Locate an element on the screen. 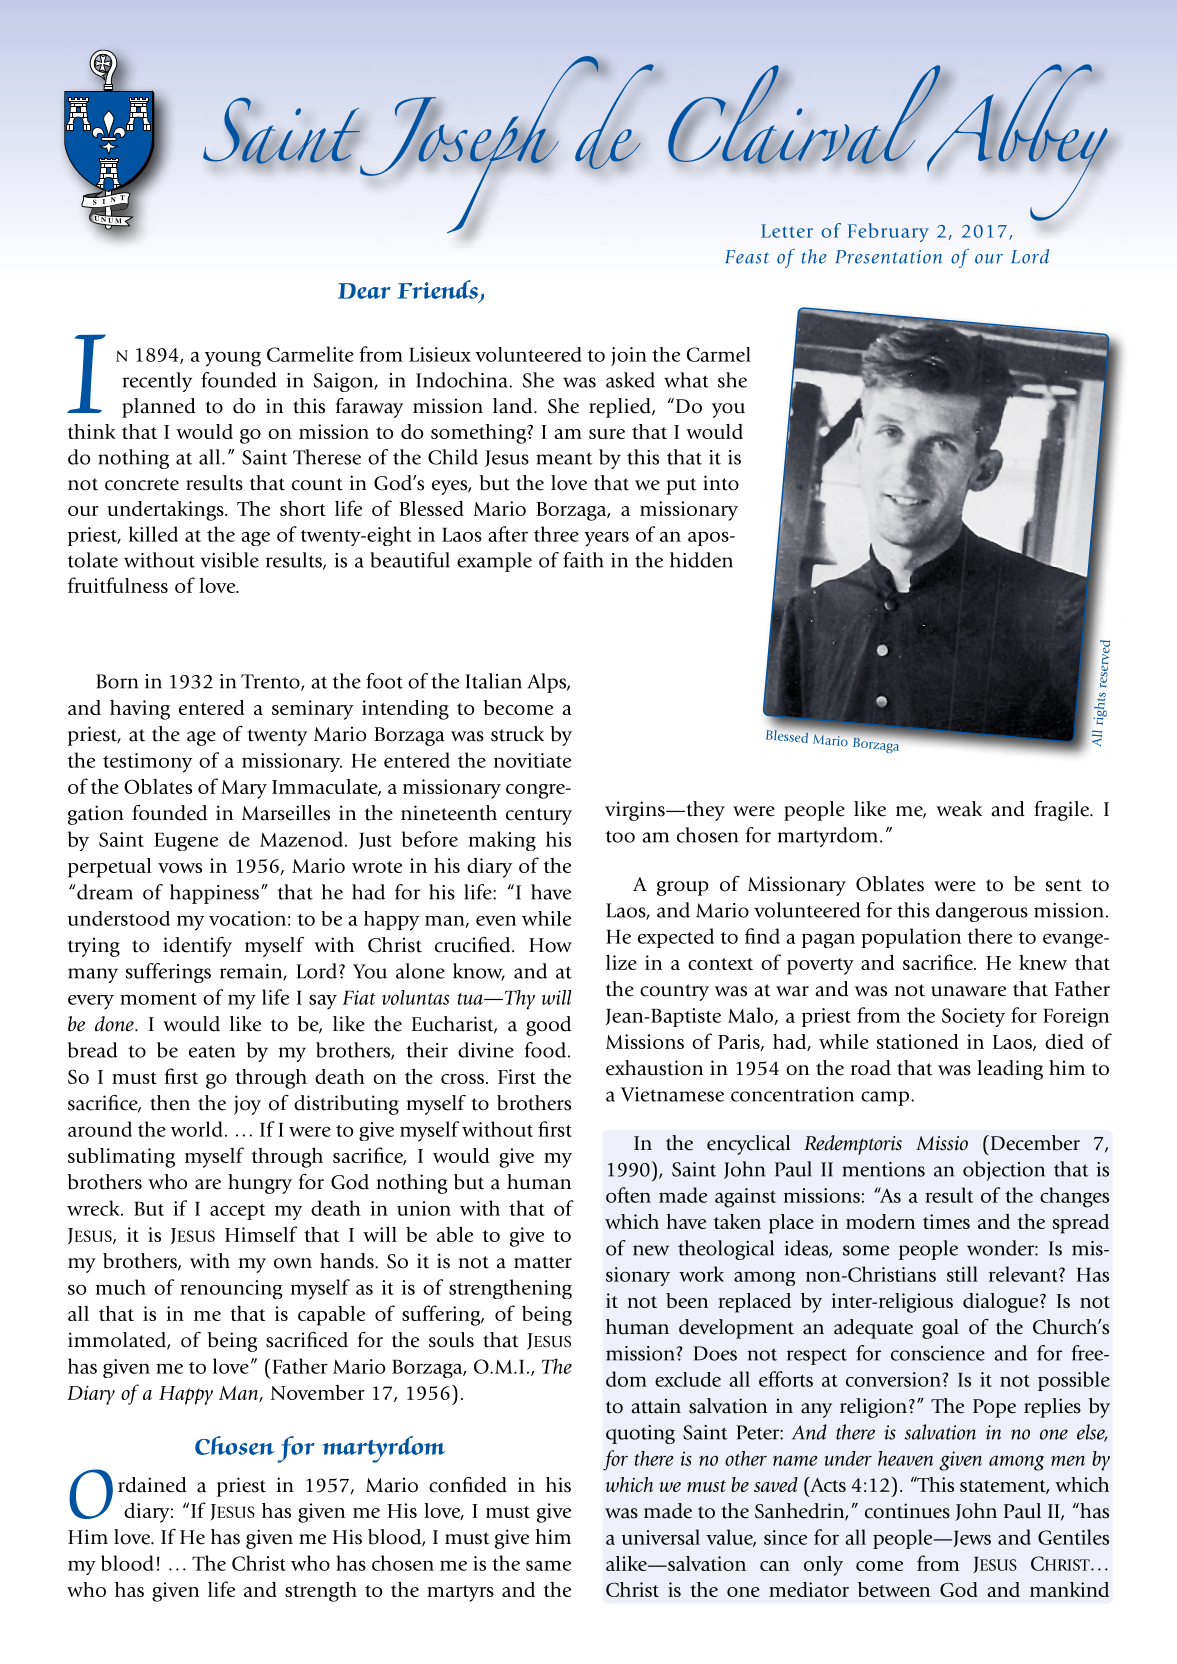 The image size is (1177, 1664). faith is located at coordinates (583, 560).
